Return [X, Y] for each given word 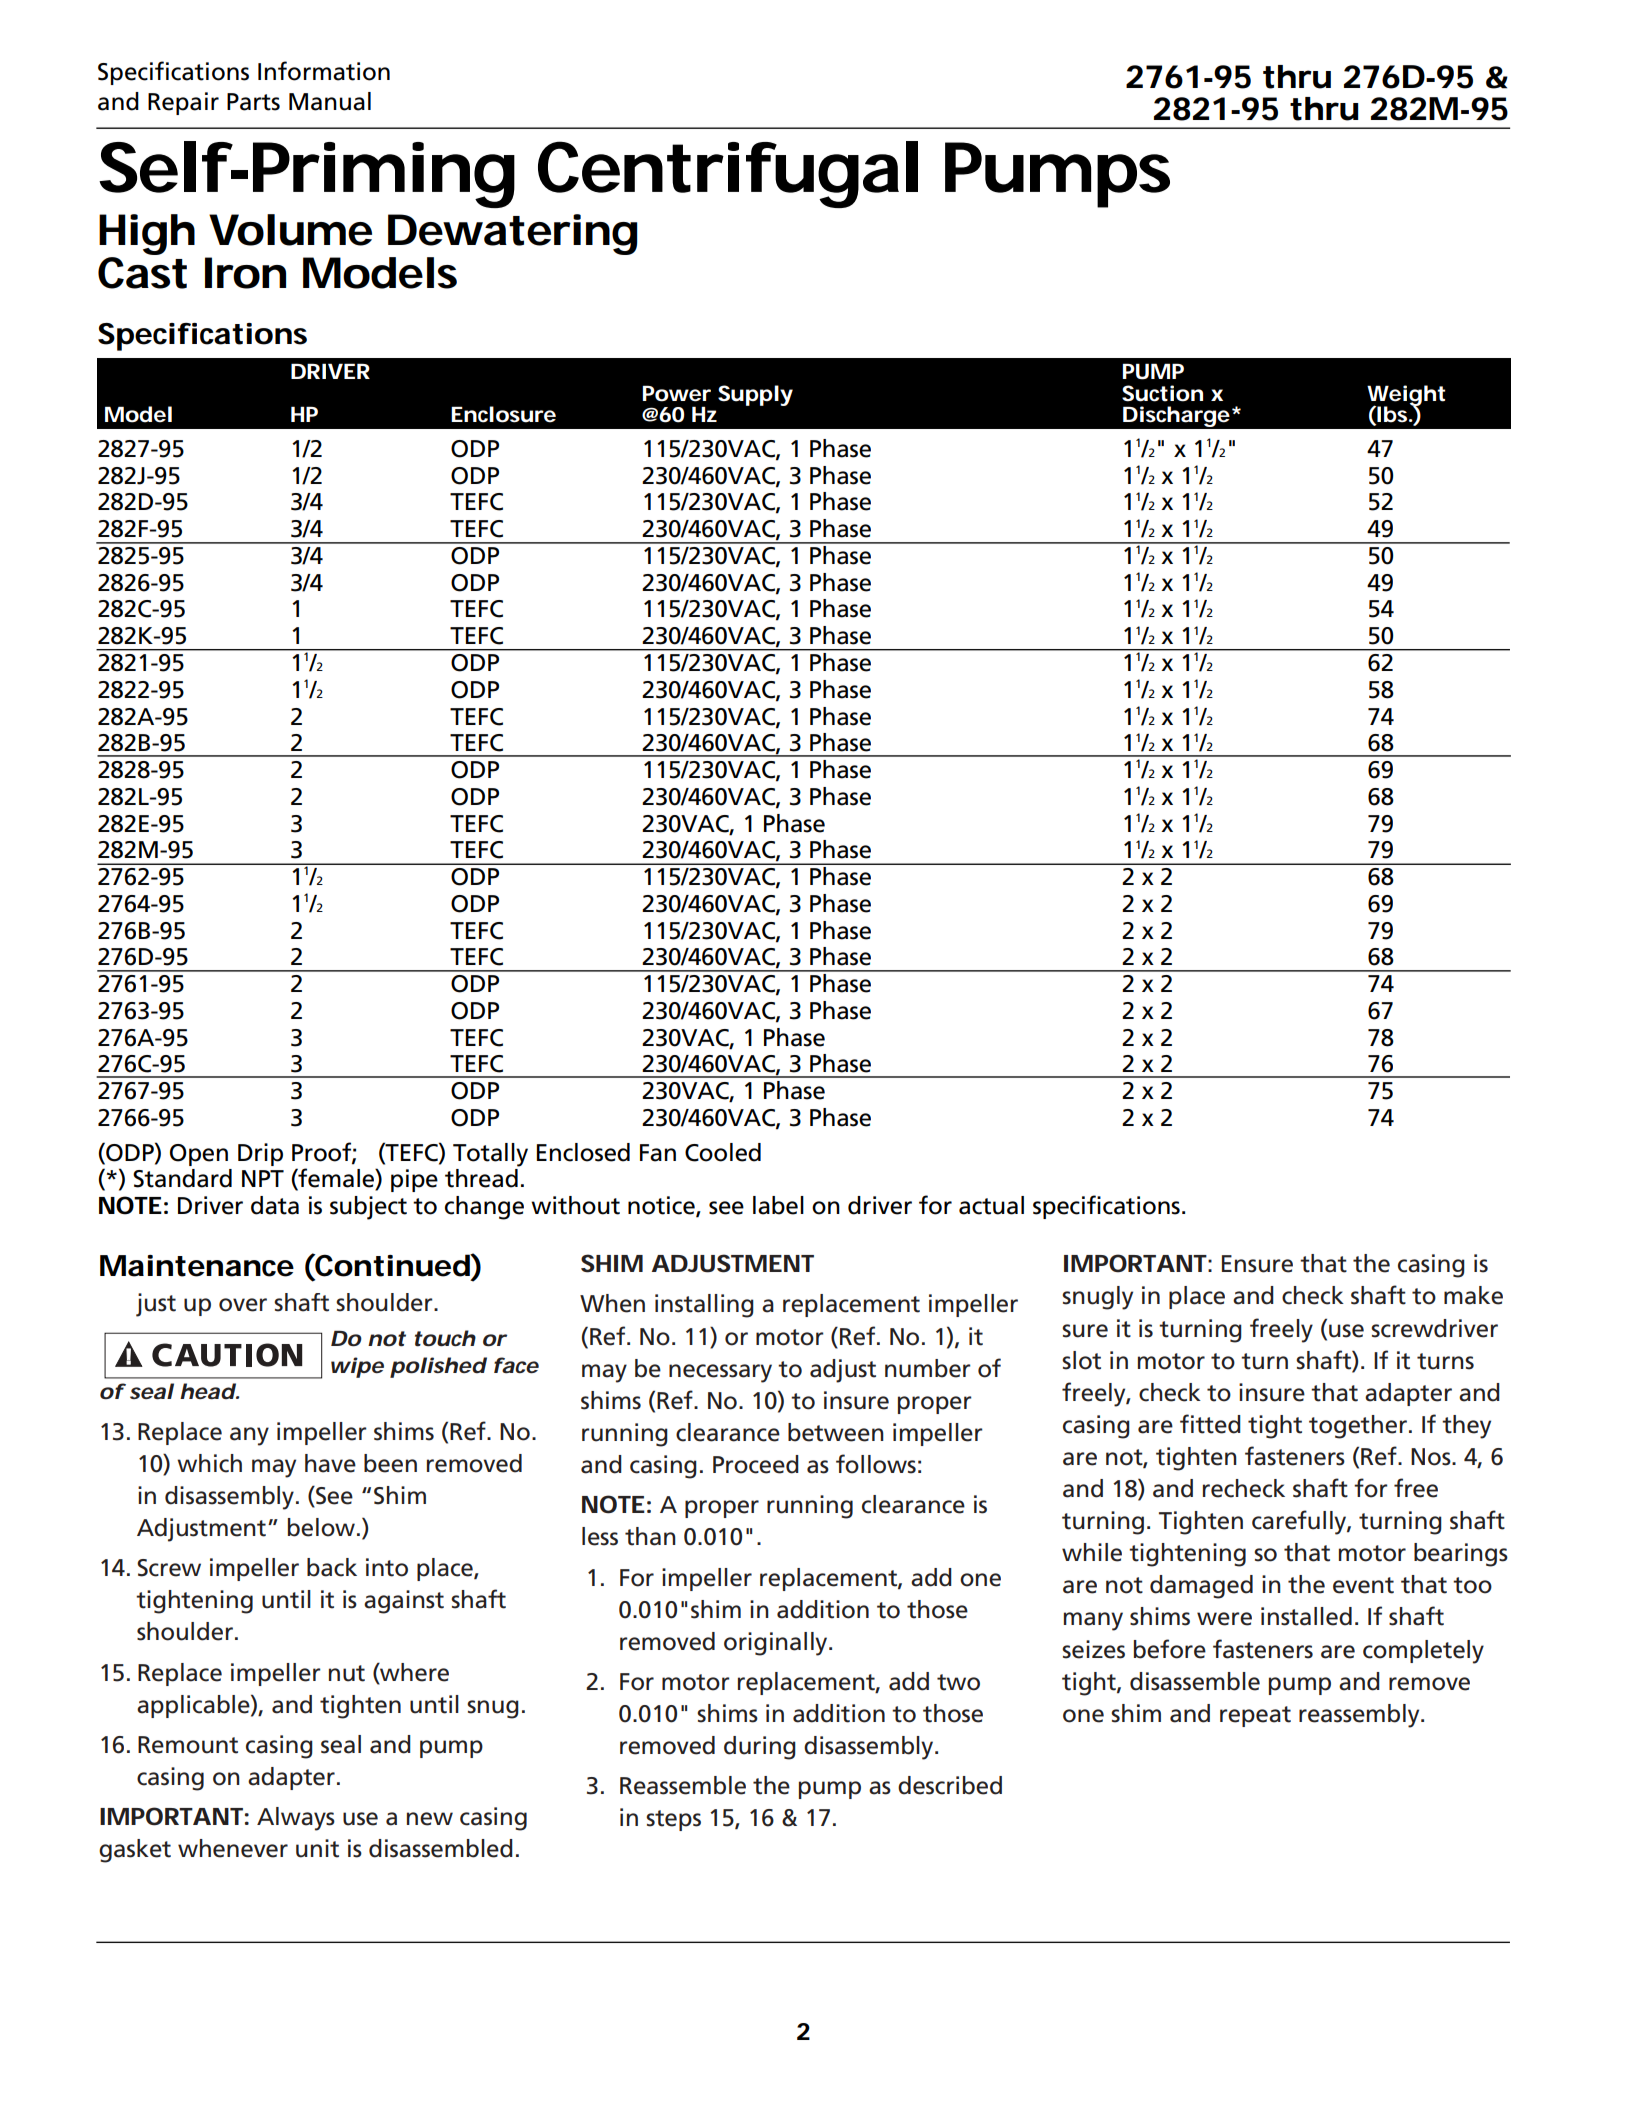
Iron [245, 273]
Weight [1406, 396]
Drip [260, 1154]
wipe [357, 1367]
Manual [330, 101]
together [1358, 1427]
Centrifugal [728, 174]
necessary [720, 1373]
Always [296, 1819]
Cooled [723, 1152]
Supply [755, 395]
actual [991, 1205]
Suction [1162, 393]
